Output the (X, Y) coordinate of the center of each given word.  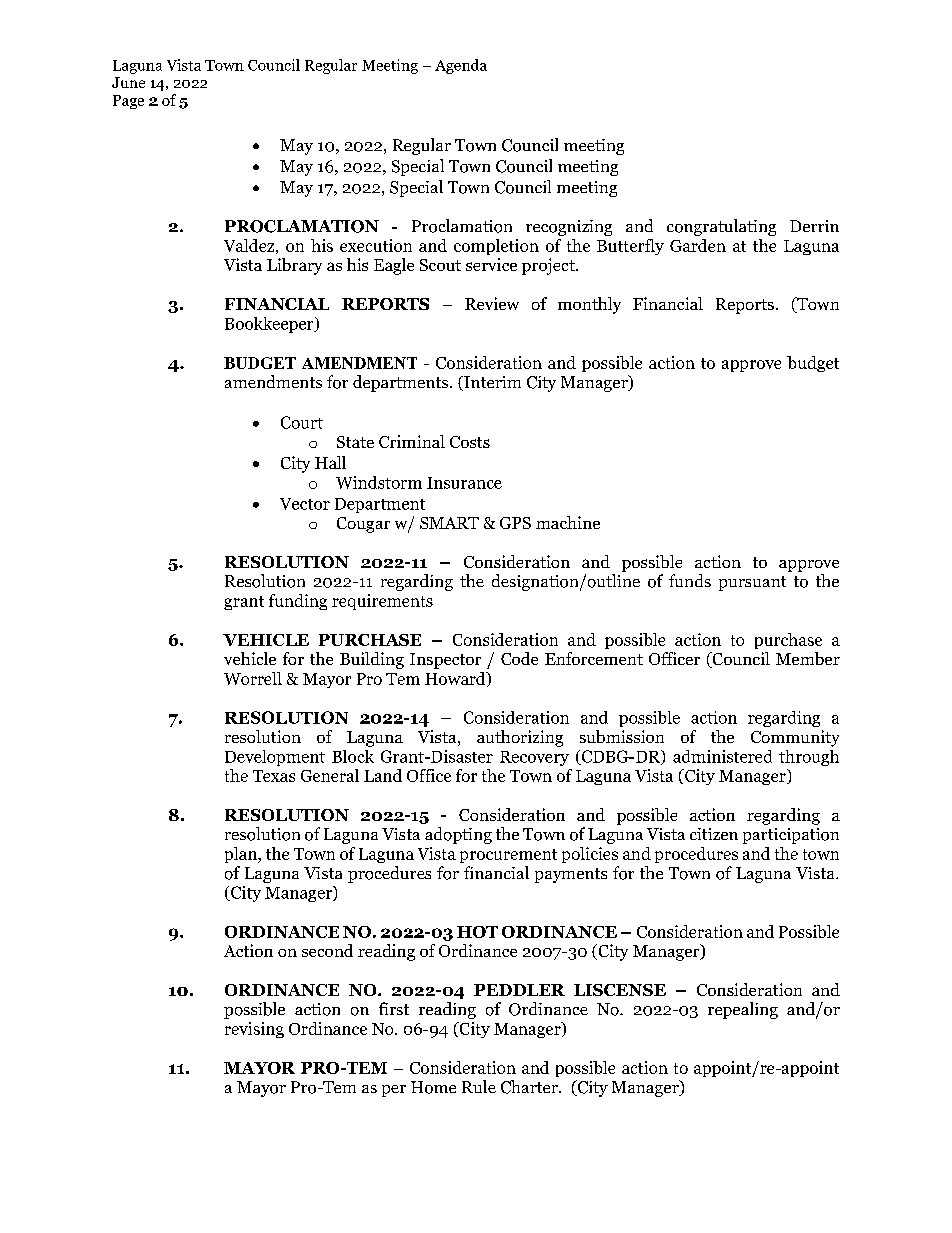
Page (128, 102)
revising (254, 1030)
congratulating (721, 227)
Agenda (461, 66)
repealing (743, 1010)
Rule (479, 1086)
